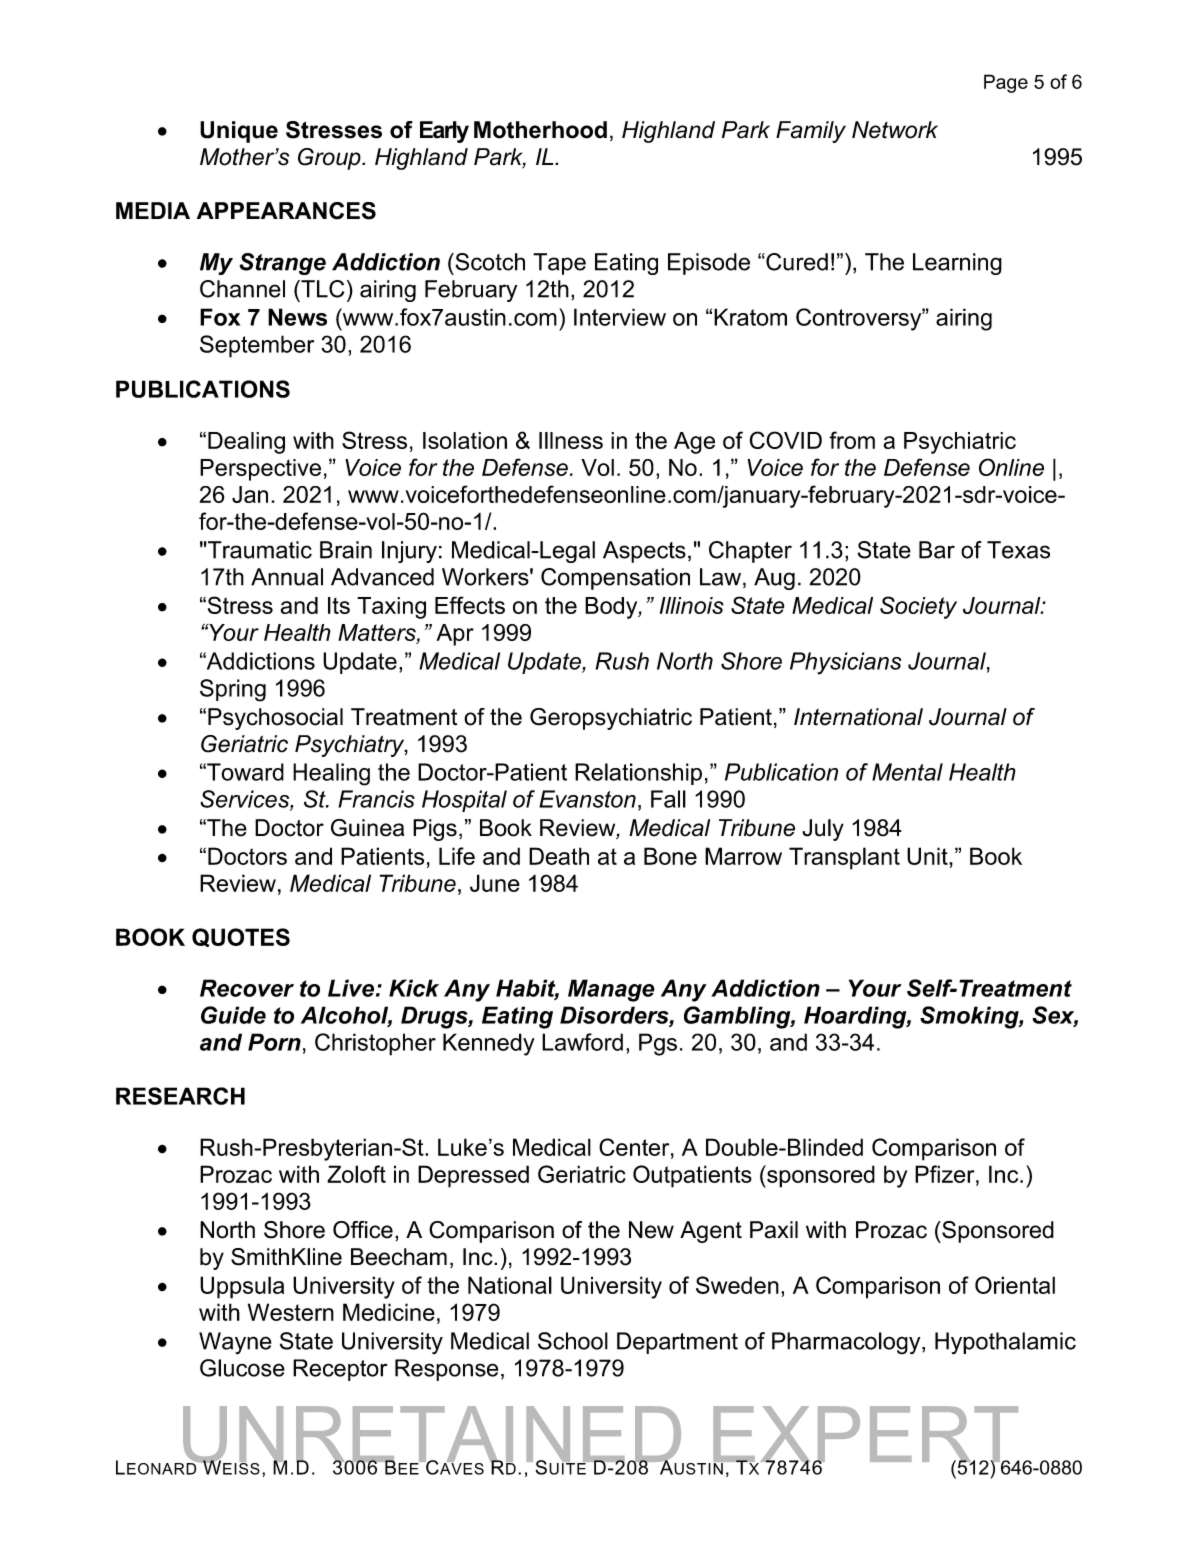  I want to click on Psychosocial, so click(275, 719).
